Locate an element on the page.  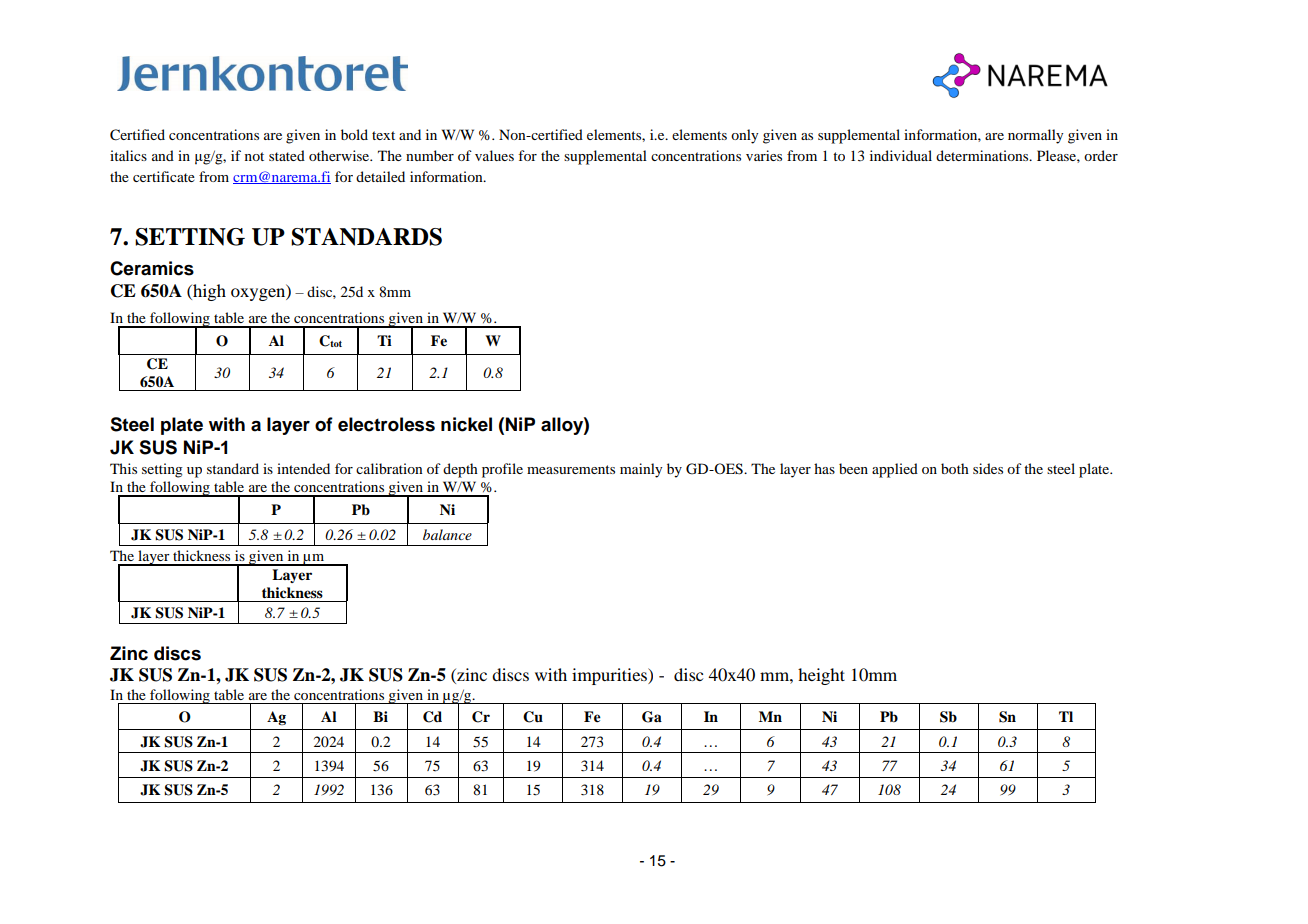
sides is located at coordinates (988, 468).
